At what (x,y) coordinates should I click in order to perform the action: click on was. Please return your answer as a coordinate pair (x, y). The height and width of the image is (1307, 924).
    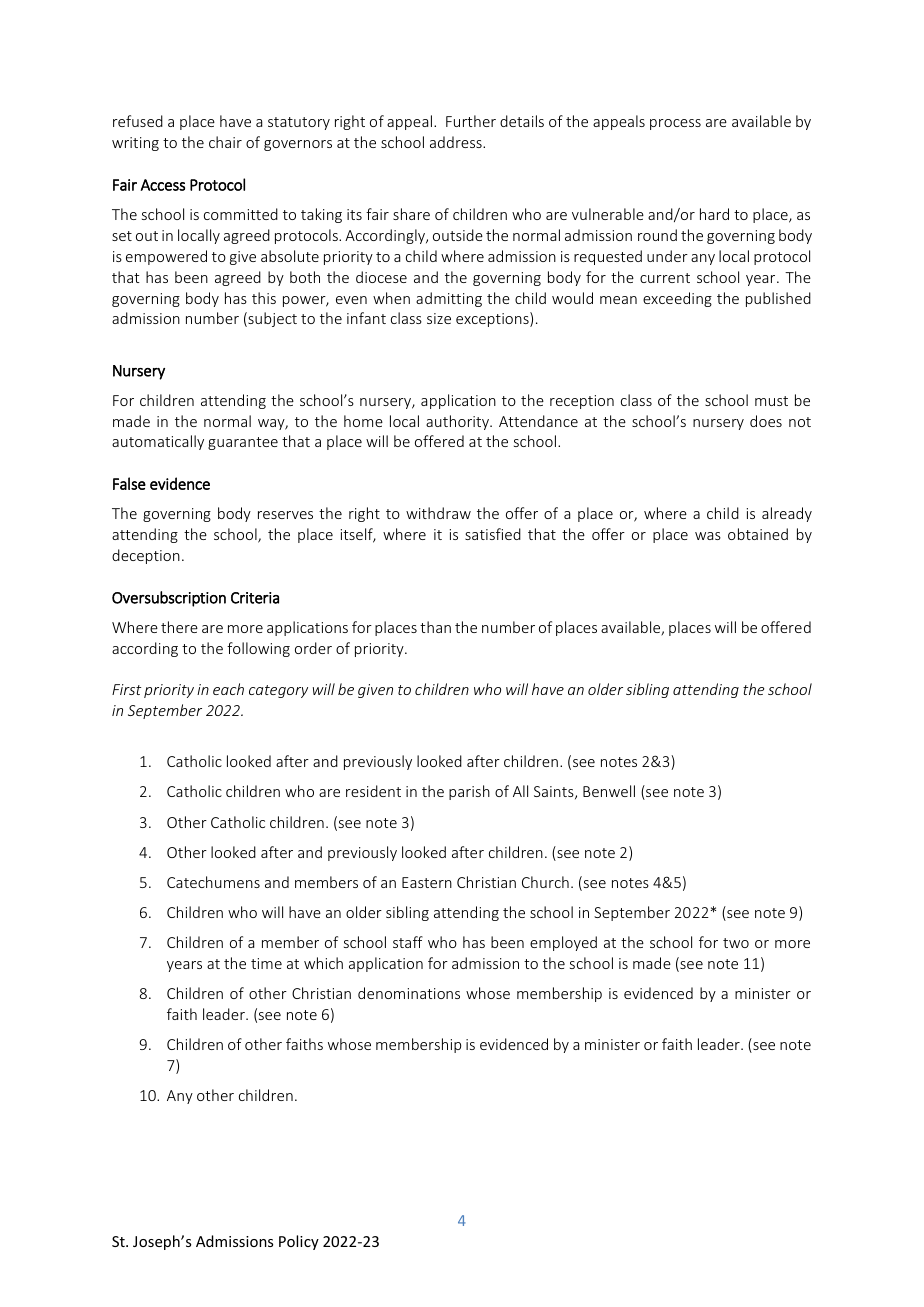
    Looking at the image, I should click on (708, 536).
